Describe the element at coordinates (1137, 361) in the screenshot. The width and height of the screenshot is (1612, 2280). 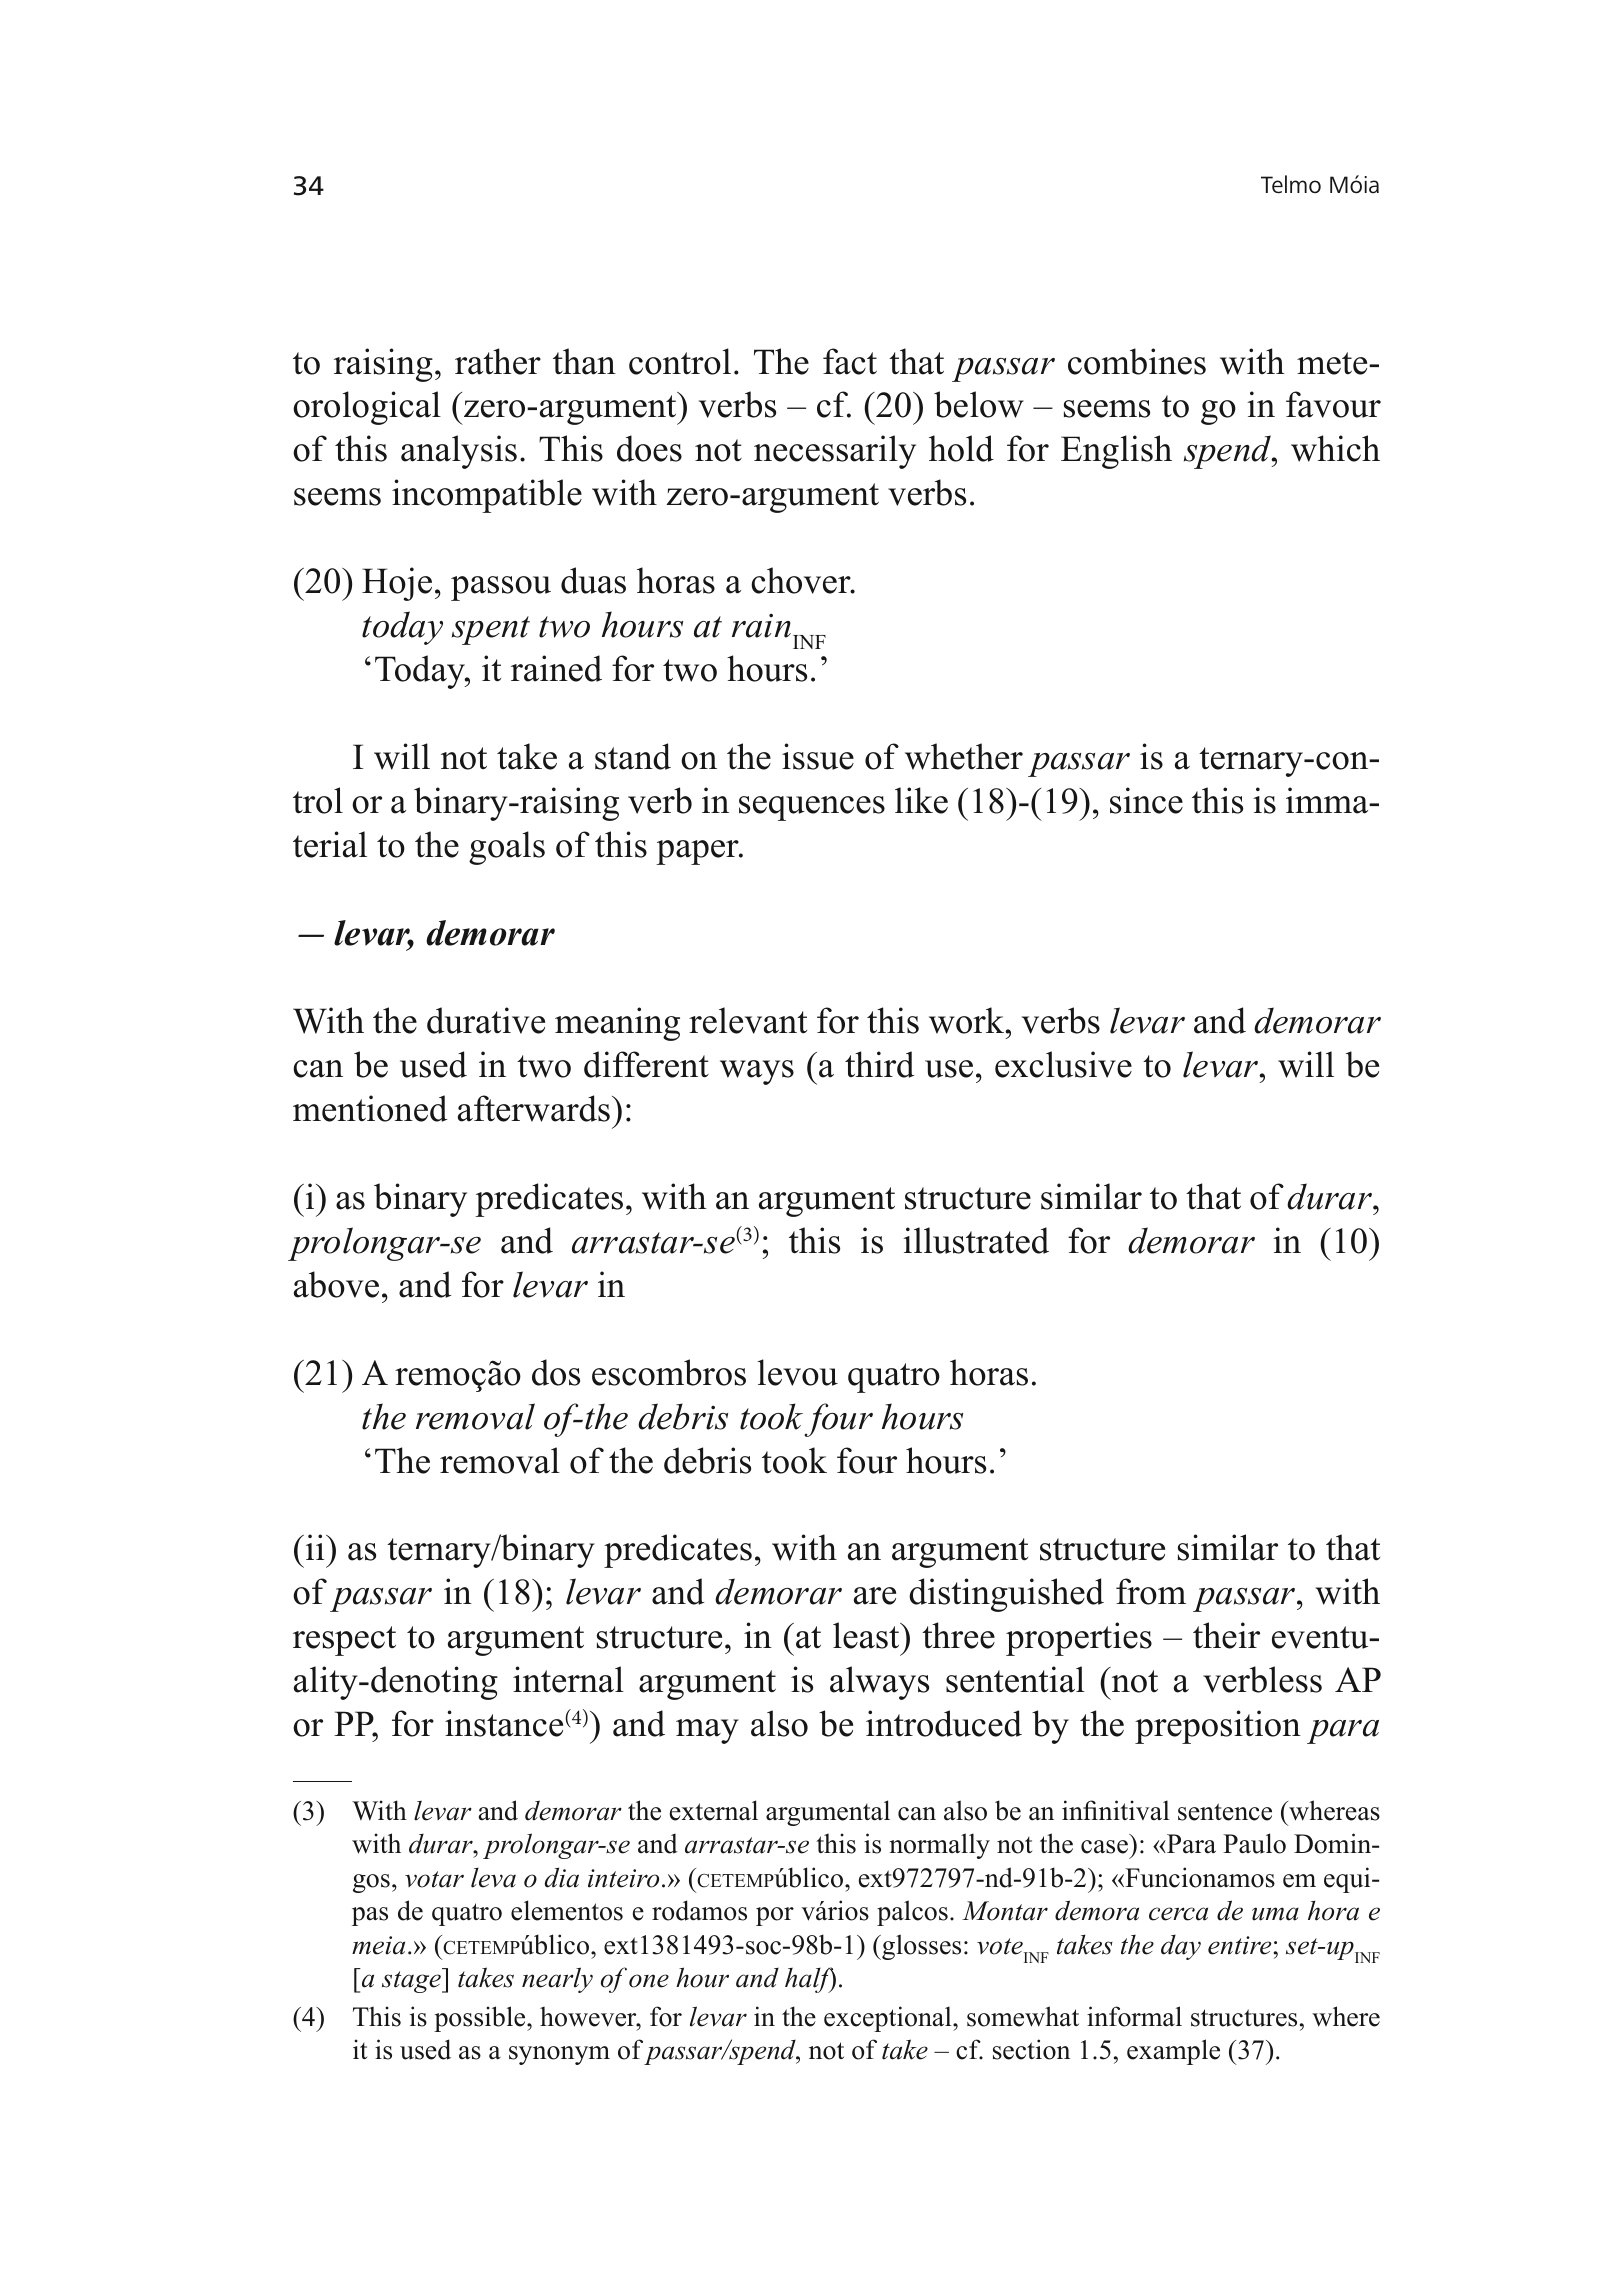
I see `combines` at that location.
